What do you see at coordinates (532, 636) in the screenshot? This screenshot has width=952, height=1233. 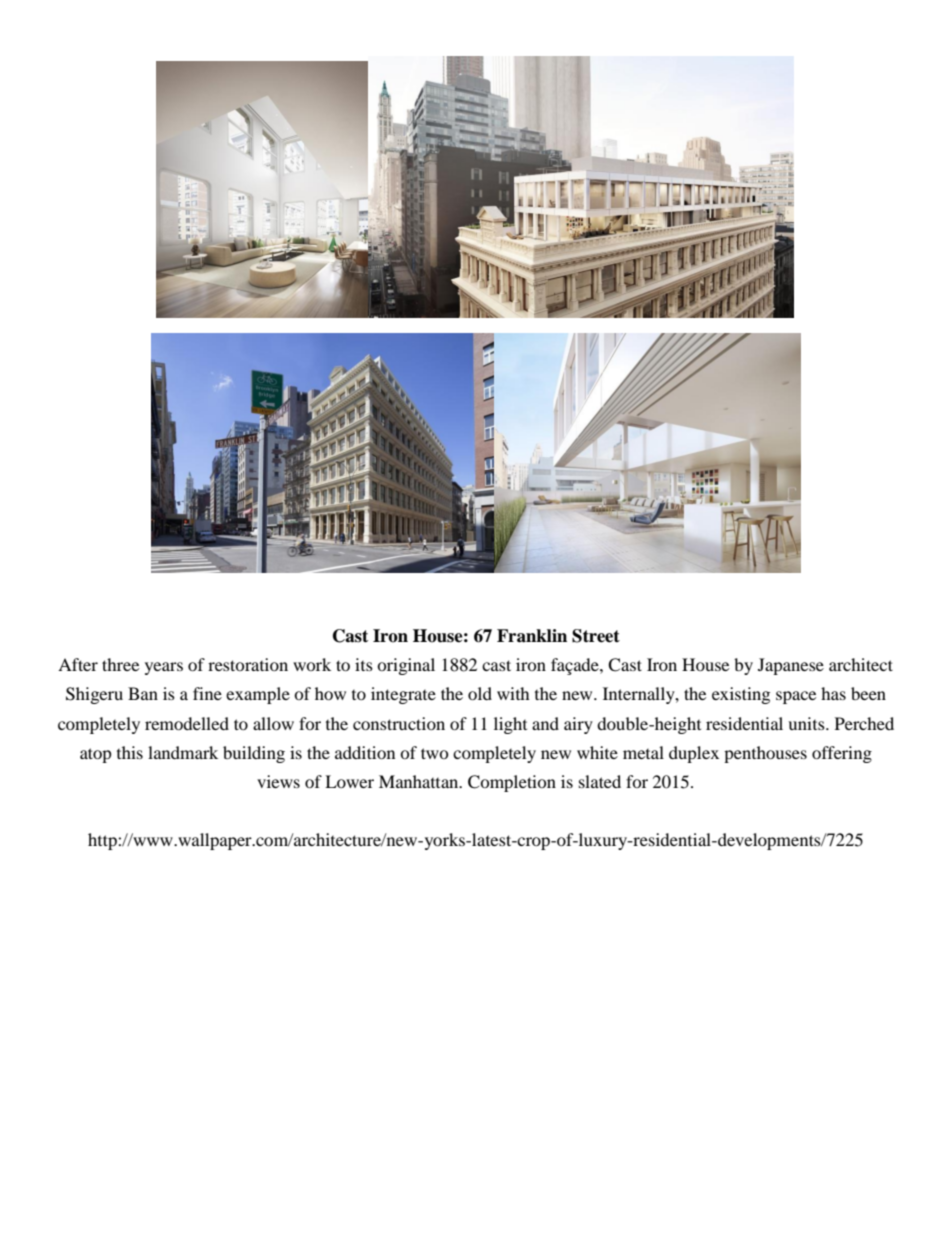 I see `Franklin` at bounding box center [532, 636].
